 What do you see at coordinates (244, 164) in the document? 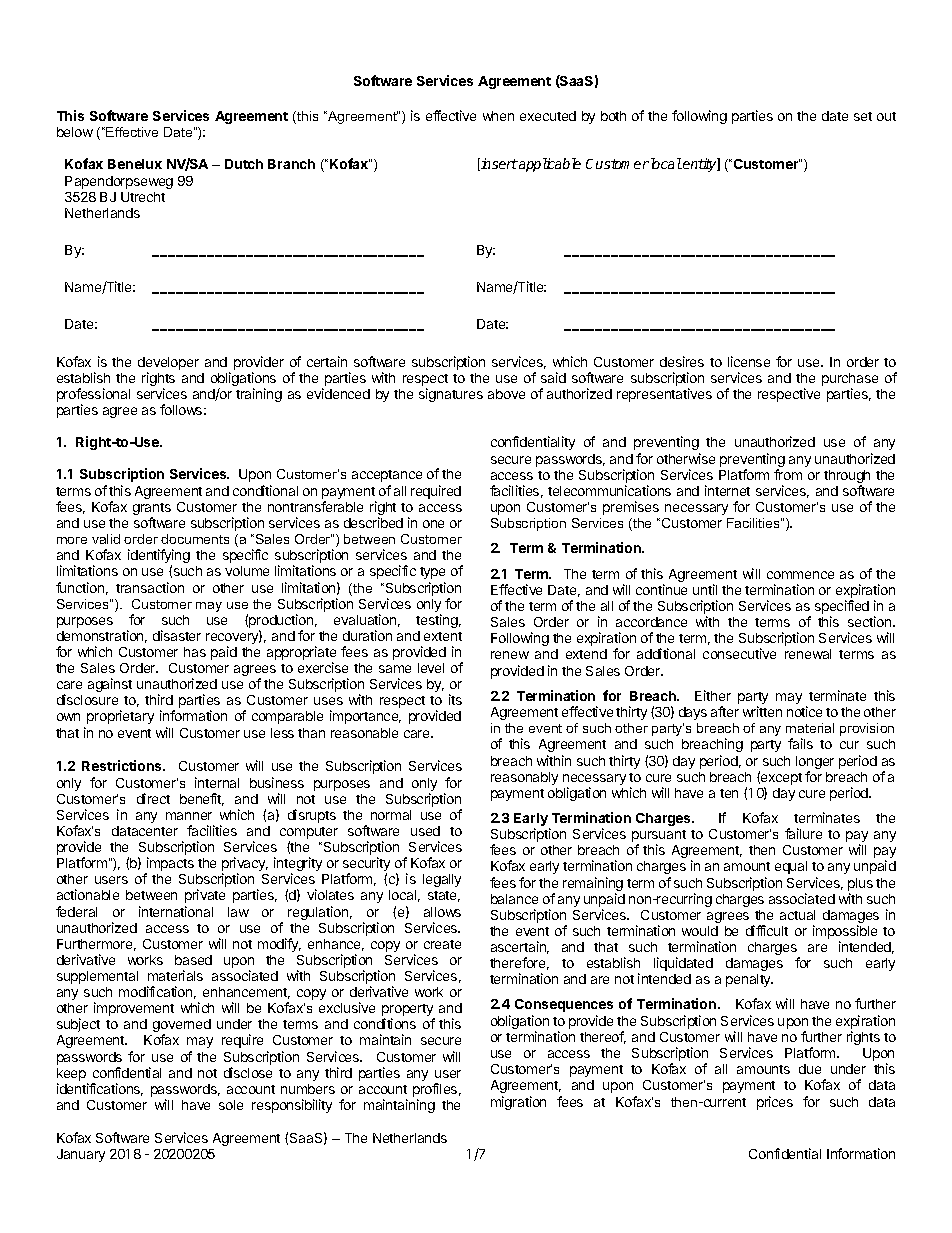
I see `Dutch` at bounding box center [244, 164].
